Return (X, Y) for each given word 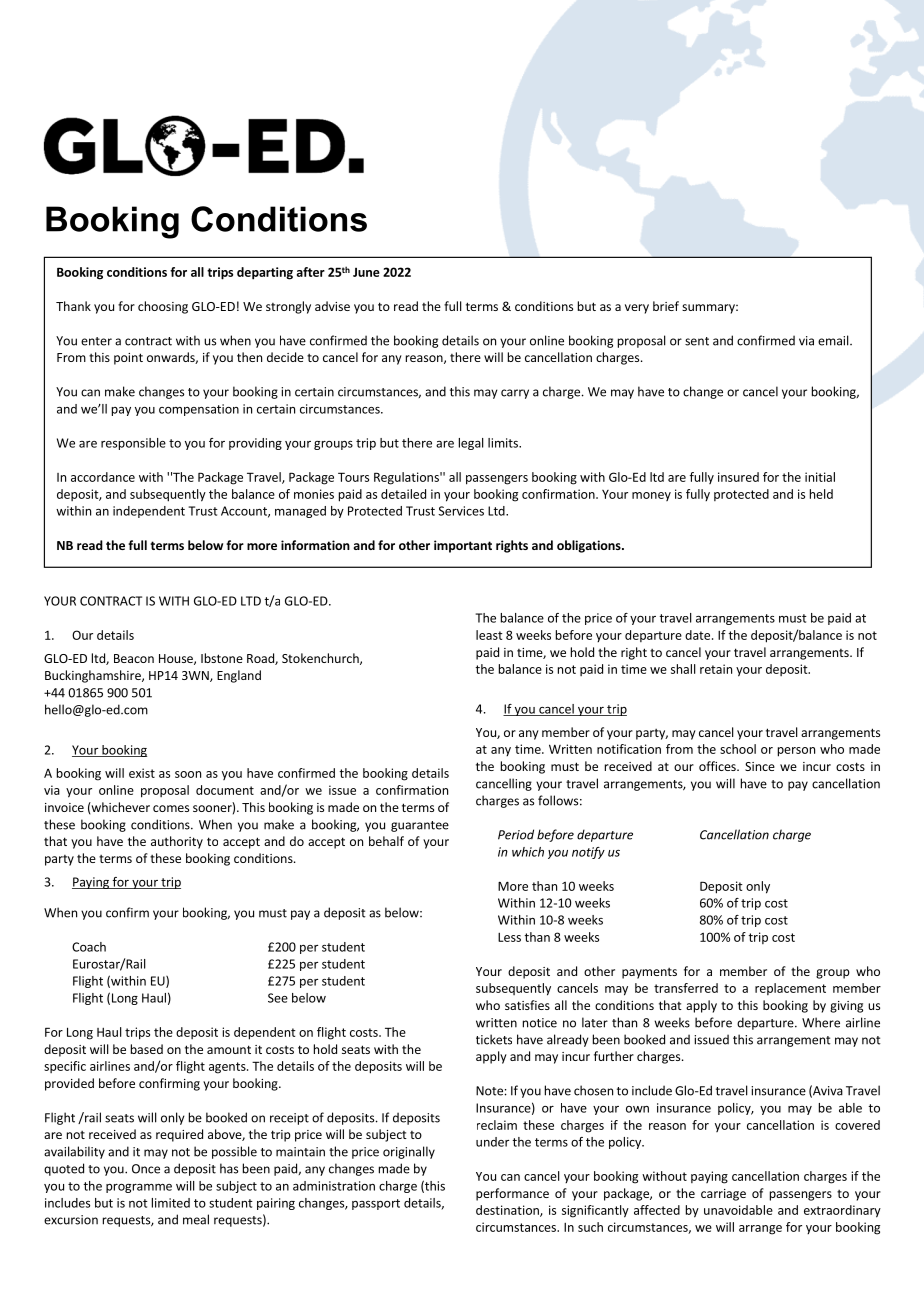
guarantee (420, 826)
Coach (89, 947)
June (366, 272)
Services (461, 511)
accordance (103, 477)
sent (697, 341)
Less (509, 937)
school (738, 749)
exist (142, 773)
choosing (163, 307)
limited (171, 1203)
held (821, 494)
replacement (790, 989)
